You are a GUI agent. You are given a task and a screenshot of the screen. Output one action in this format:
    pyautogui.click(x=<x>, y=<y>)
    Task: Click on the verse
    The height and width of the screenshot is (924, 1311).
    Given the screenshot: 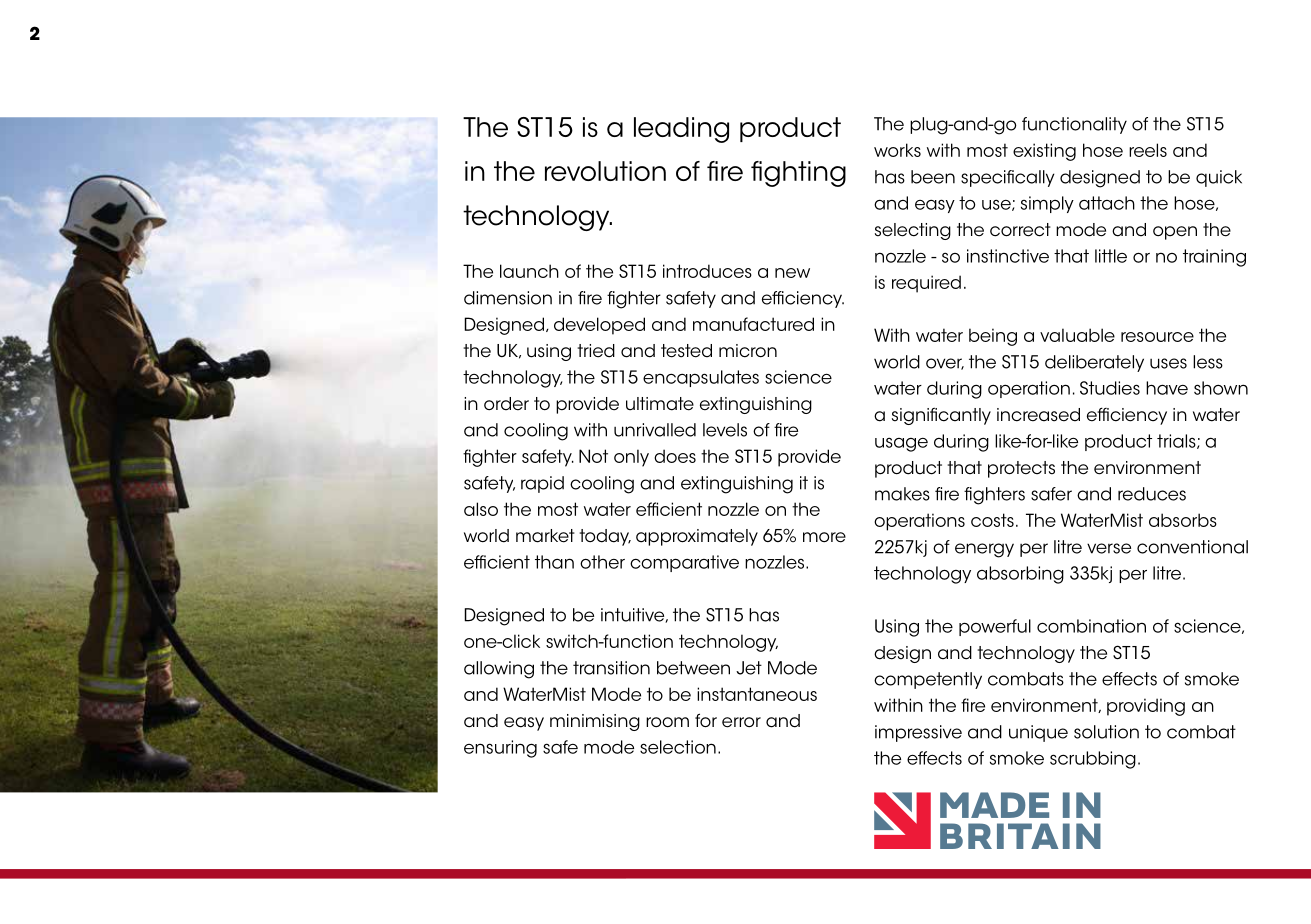 What is the action you would take?
    pyautogui.click(x=1109, y=548)
